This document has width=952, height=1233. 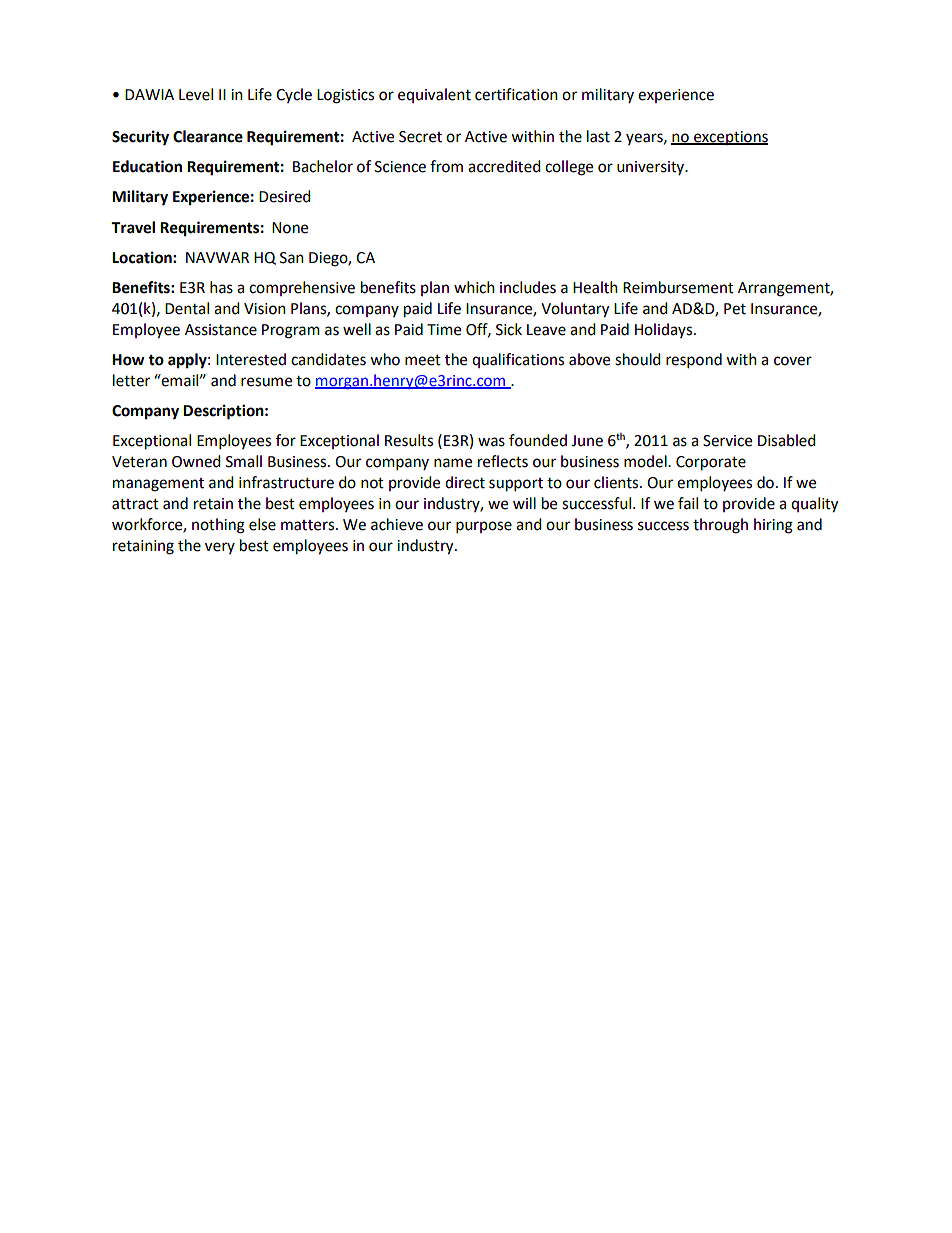 What do you see at coordinates (518, 360) in the document?
I see `qualifications` at bounding box center [518, 360].
